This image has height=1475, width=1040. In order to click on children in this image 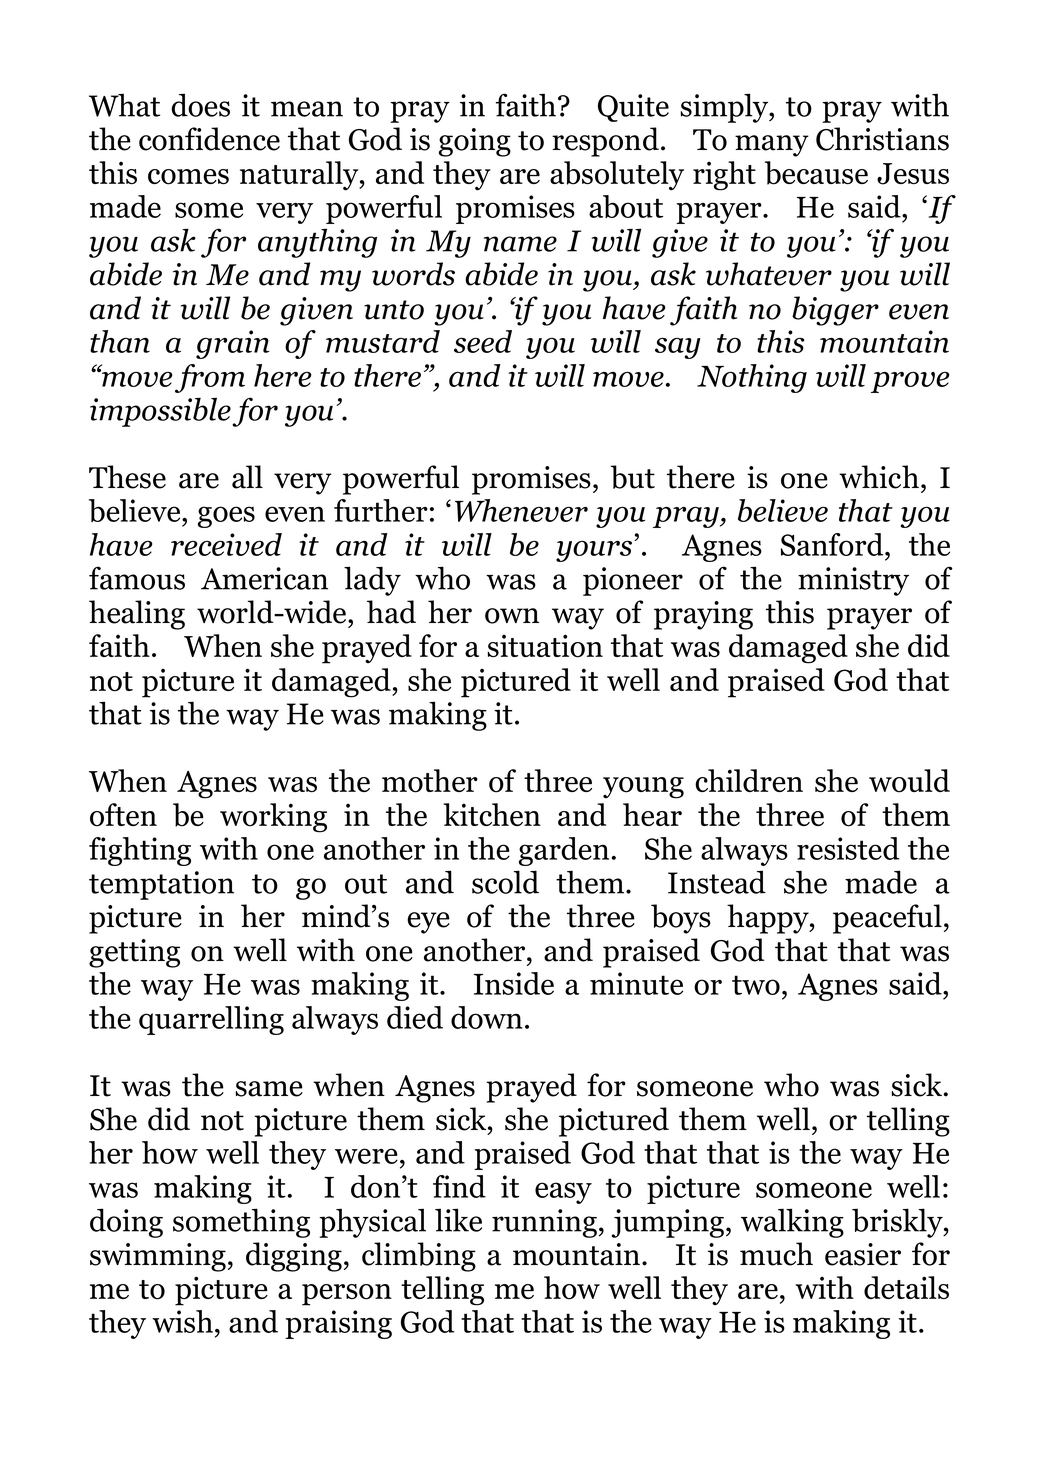, I will do `click(749, 780)`.
